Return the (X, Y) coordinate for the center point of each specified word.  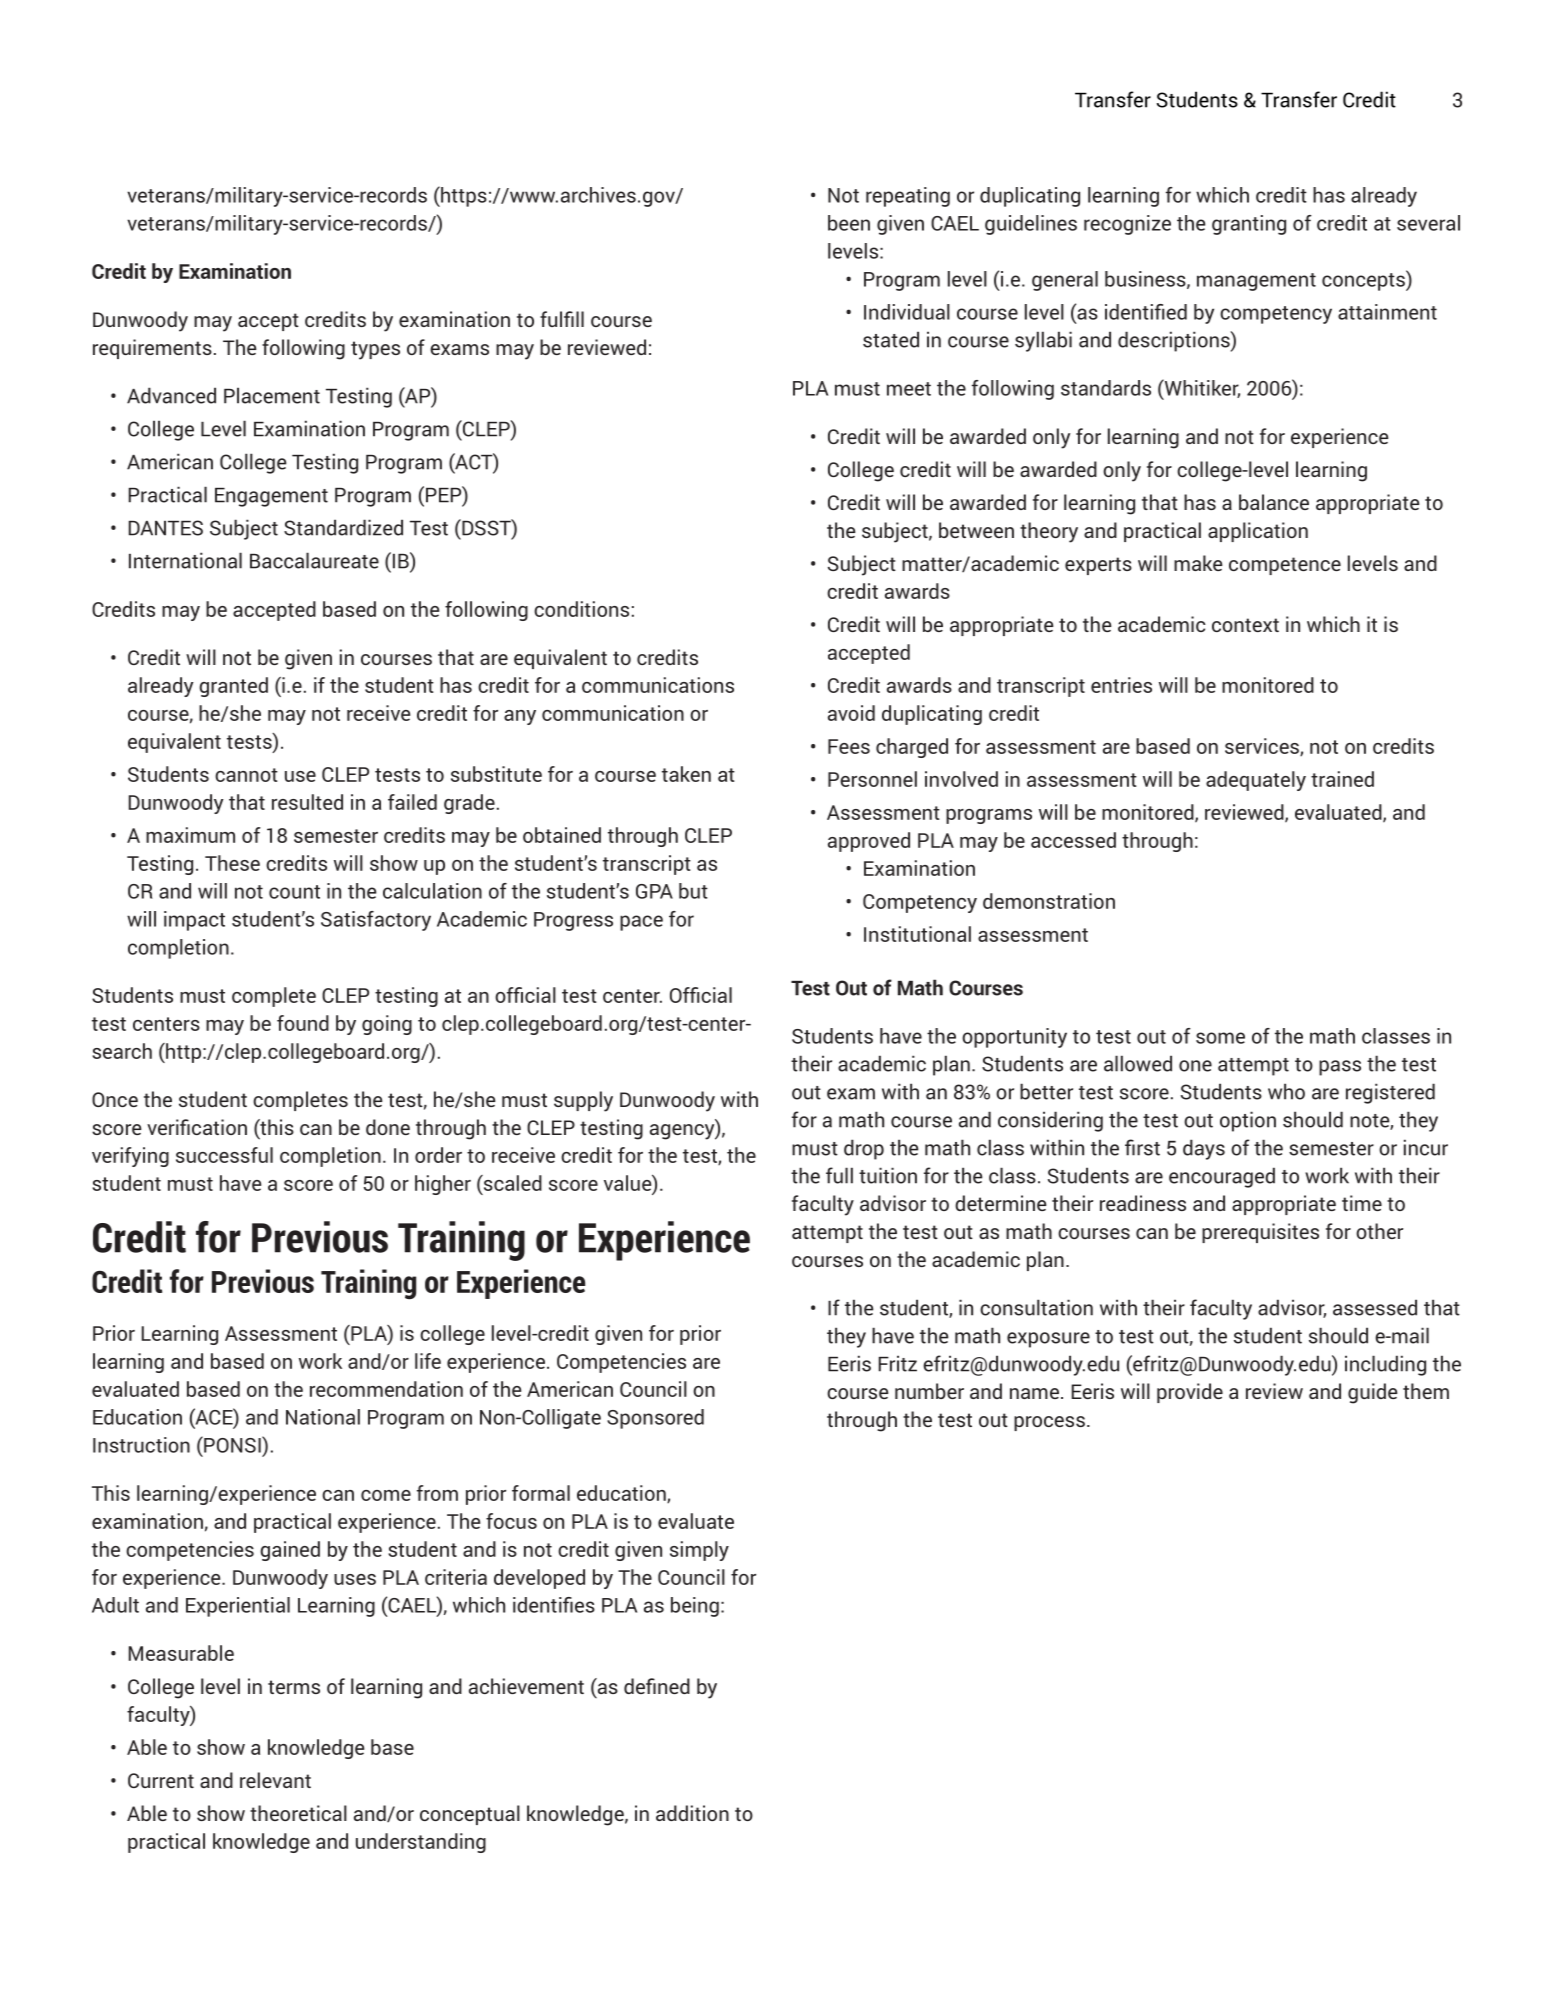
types (375, 350)
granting (1249, 225)
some (1220, 1038)
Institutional (917, 934)
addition (692, 1813)
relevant (275, 1780)
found (303, 1023)
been (849, 223)
